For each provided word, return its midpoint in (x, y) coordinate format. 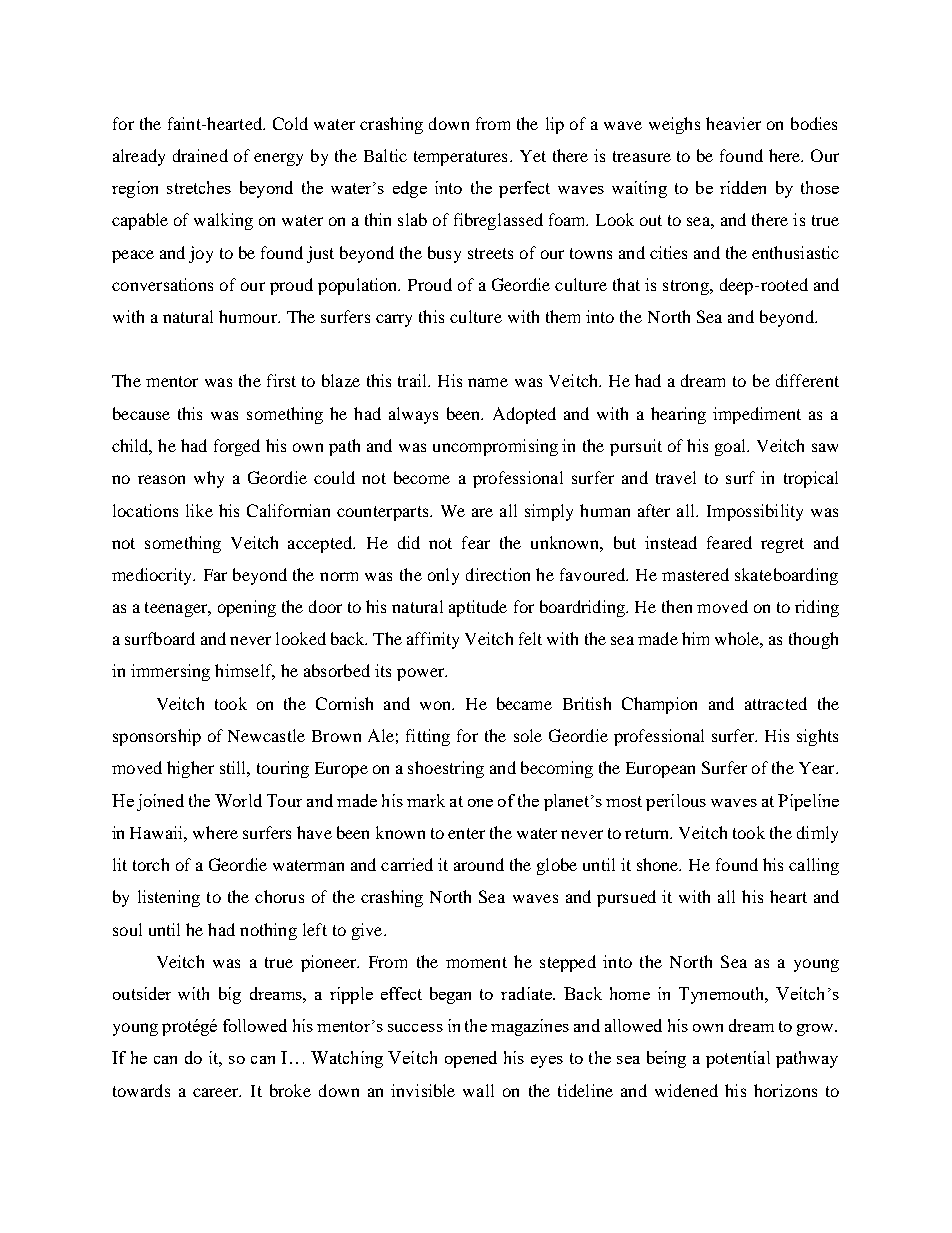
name (488, 382)
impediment (757, 415)
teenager (177, 609)
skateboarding (786, 576)
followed (255, 1025)
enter (466, 833)
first (281, 380)
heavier (733, 123)
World (238, 800)
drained (200, 155)
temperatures (460, 158)
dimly (817, 834)
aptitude (478, 608)
